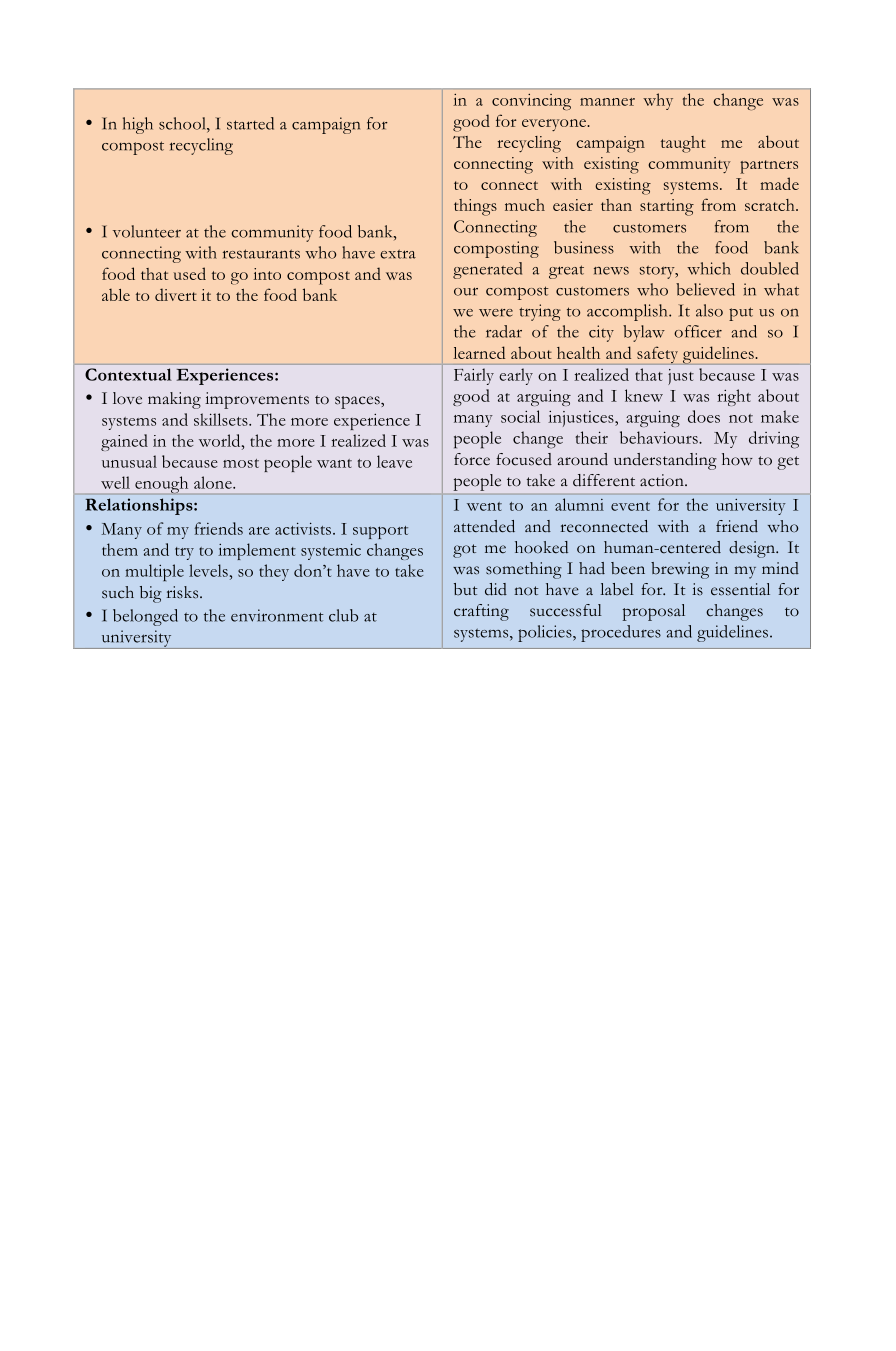  What do you see at coordinates (654, 612) in the screenshot?
I see `proposal` at bounding box center [654, 612].
